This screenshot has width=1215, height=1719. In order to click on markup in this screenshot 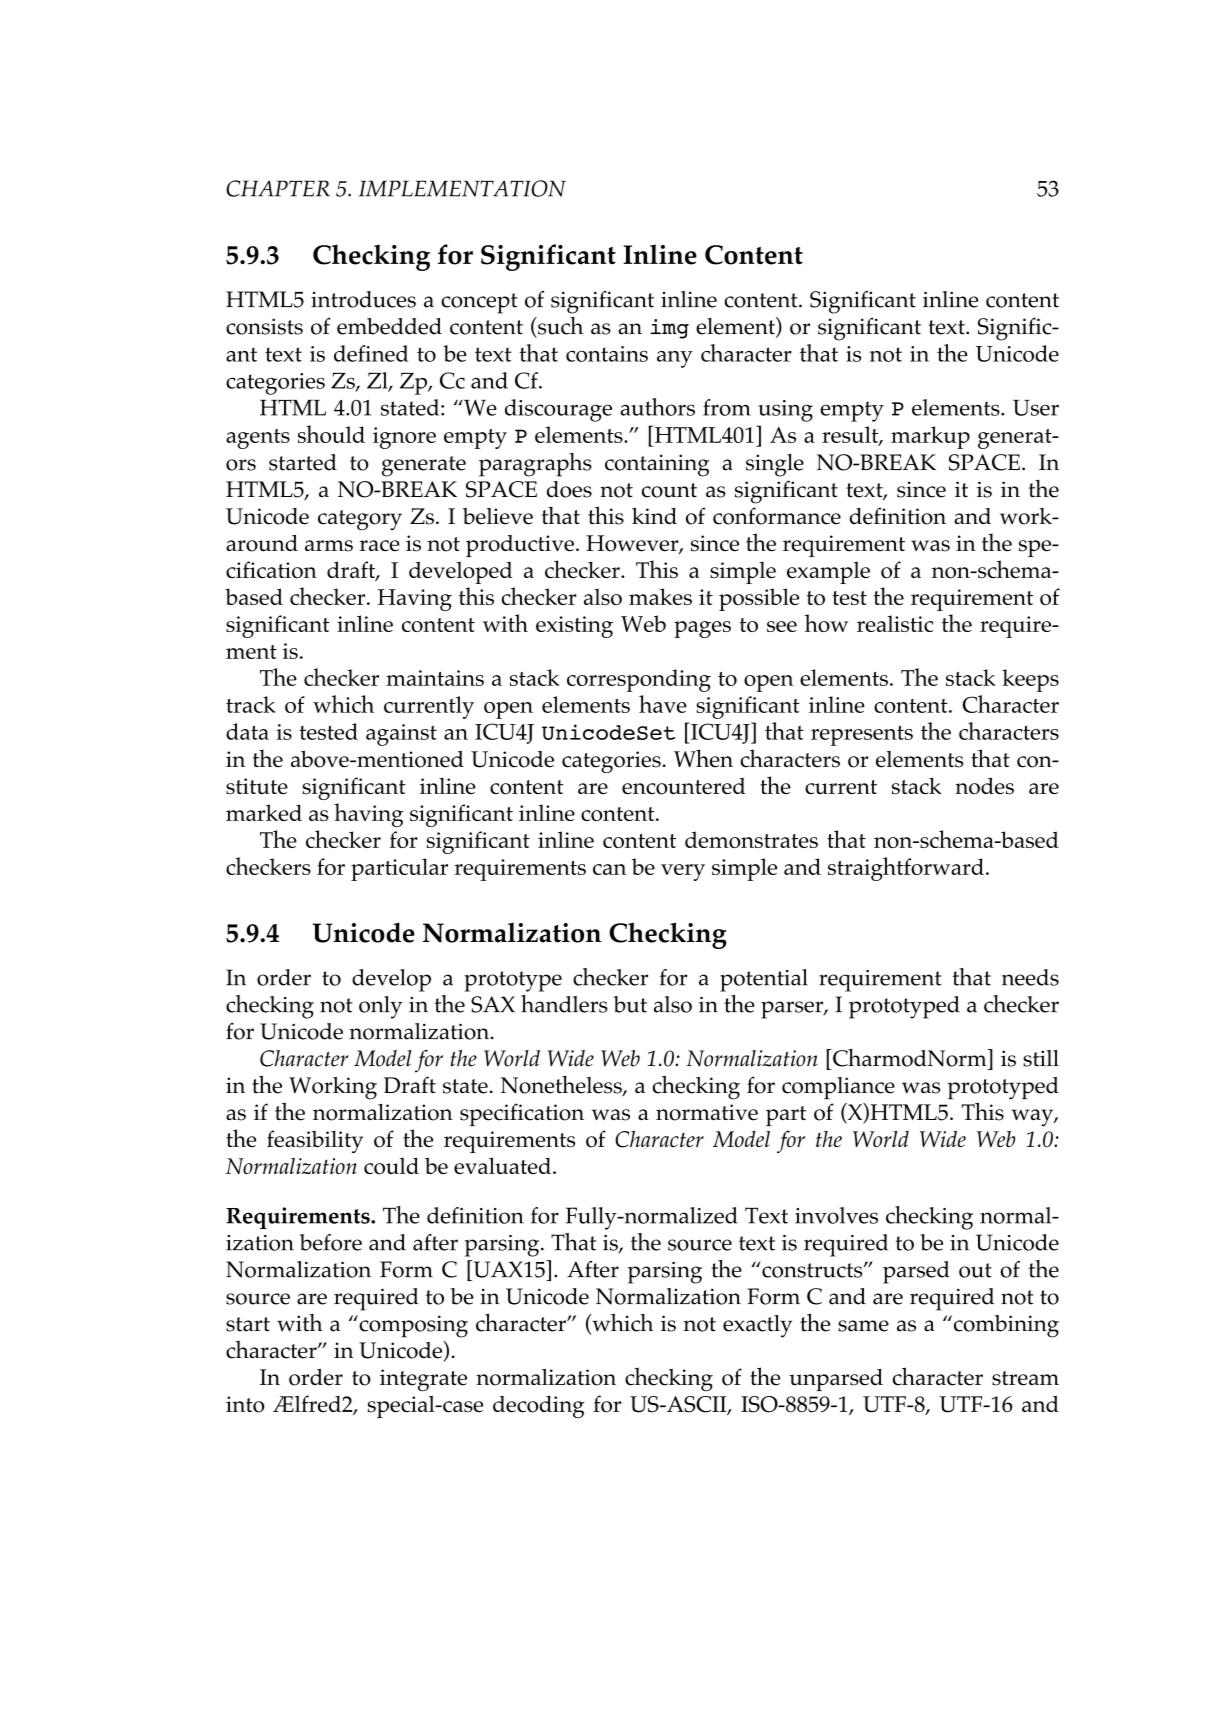, I will do `click(930, 437)`.
